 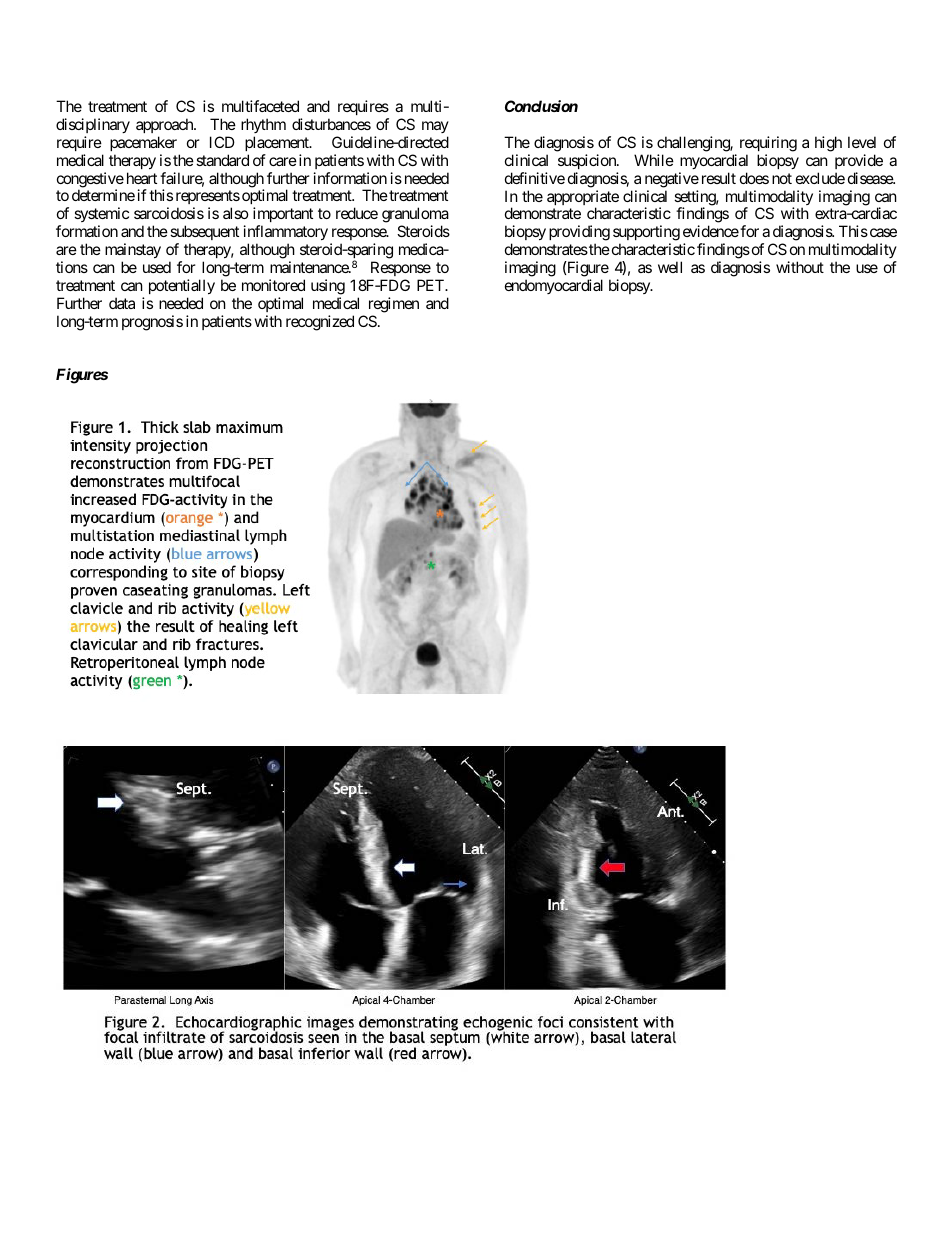 What do you see at coordinates (583, 199) in the image?
I see `appropriate` at bounding box center [583, 199].
